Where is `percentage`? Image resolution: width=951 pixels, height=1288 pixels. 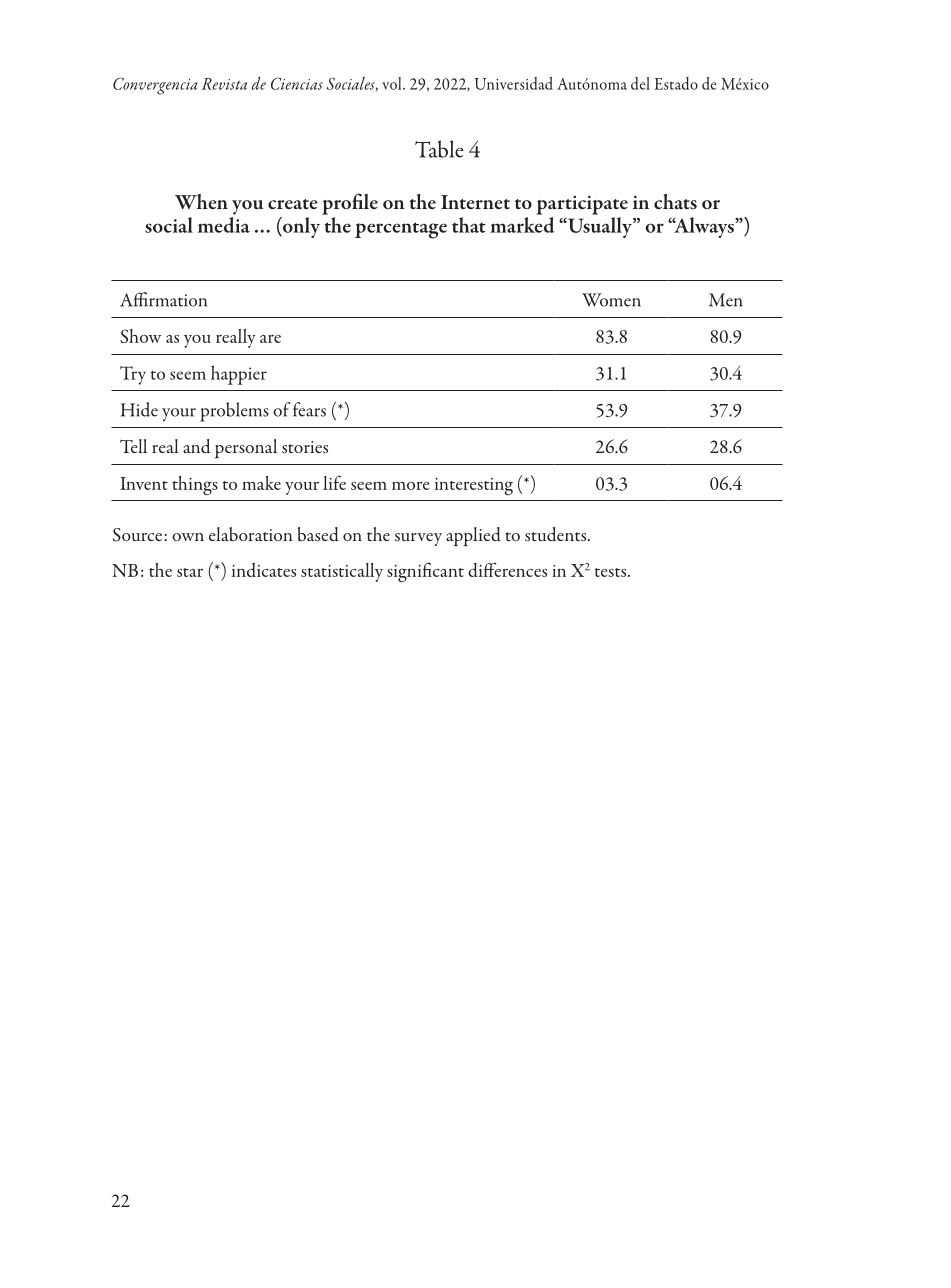
percentage is located at coordinates (401, 230).
